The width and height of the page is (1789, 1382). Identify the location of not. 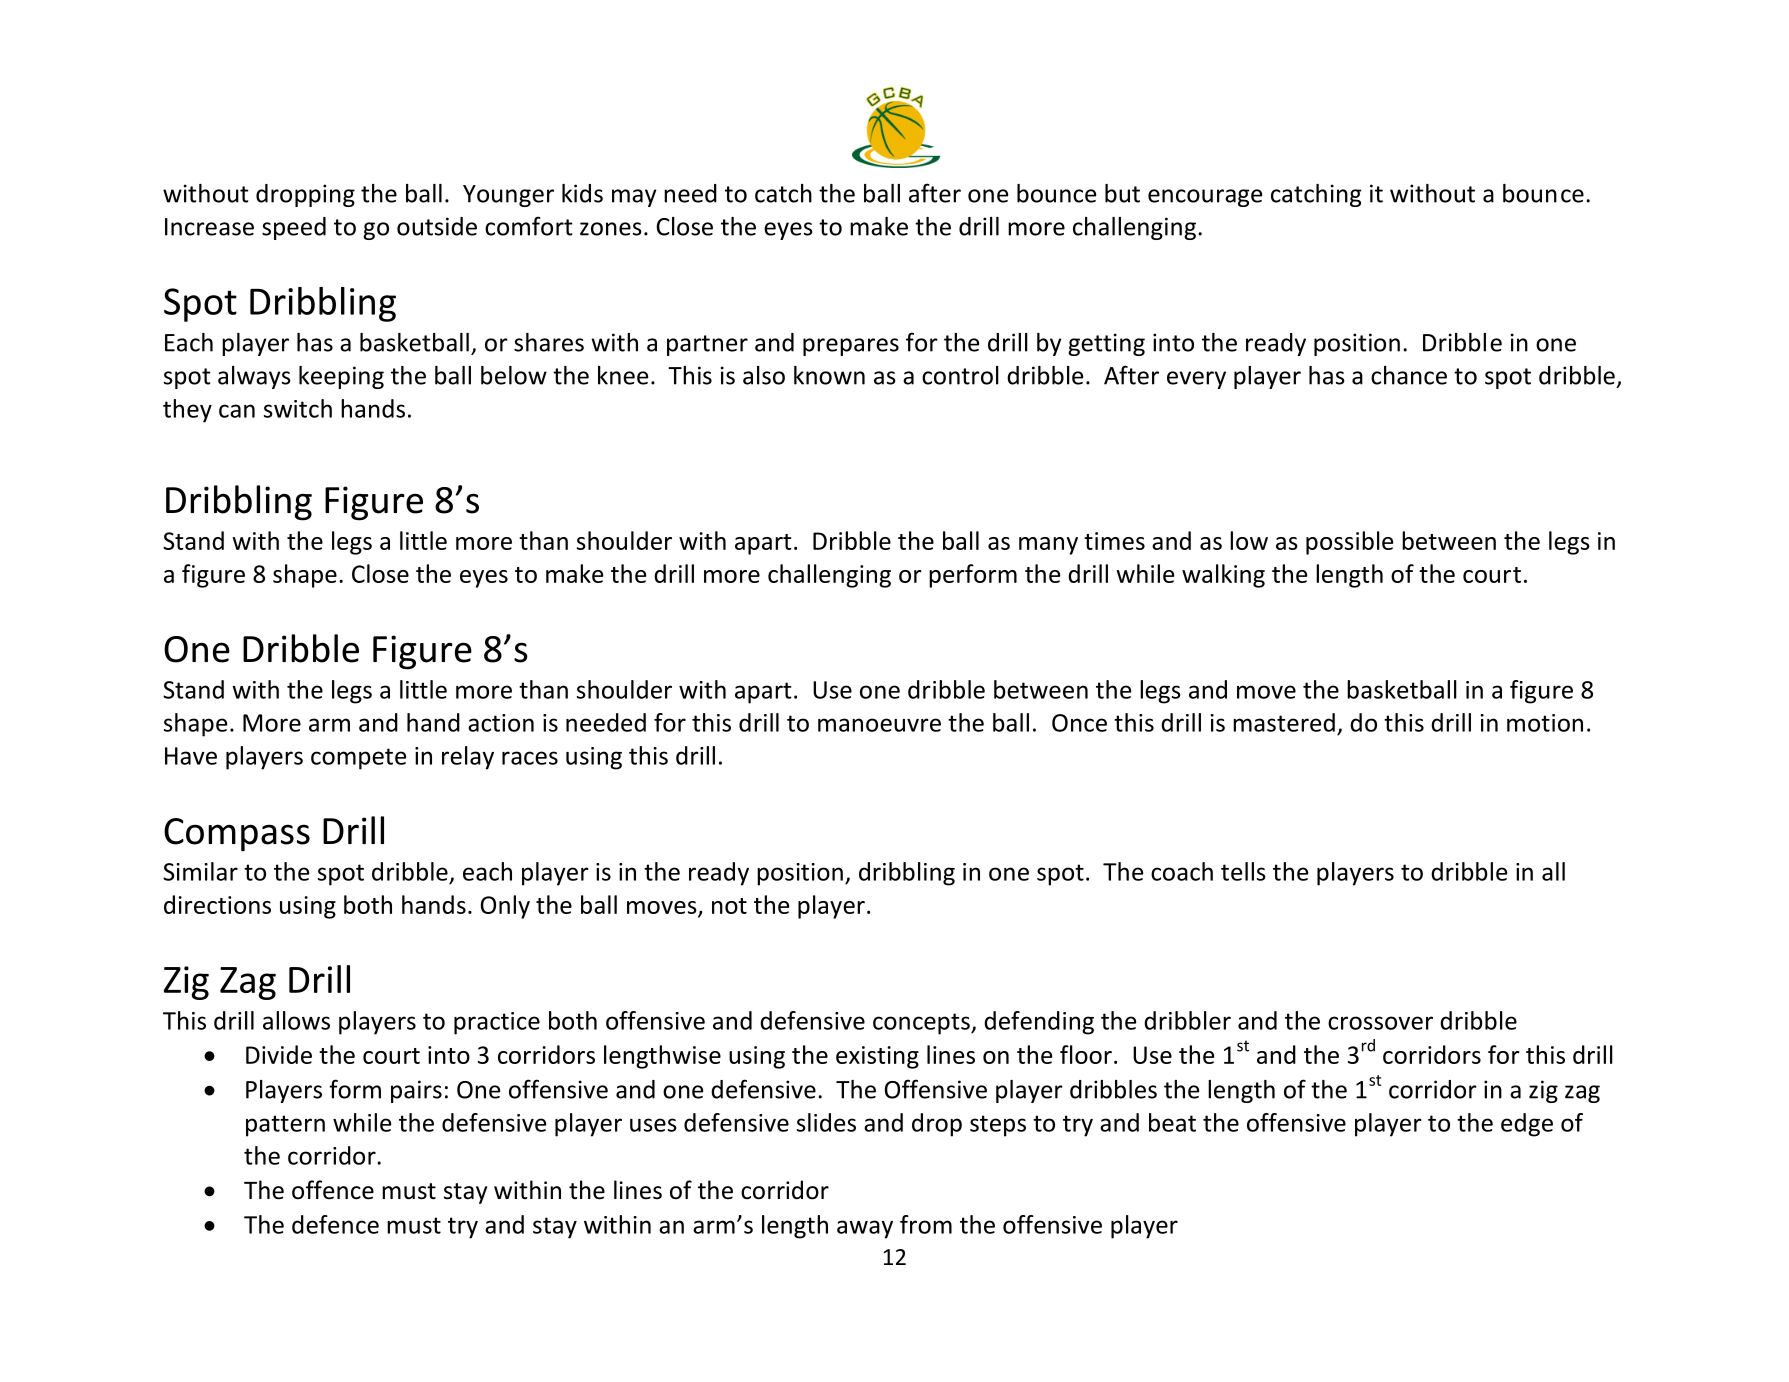
(729, 906).
